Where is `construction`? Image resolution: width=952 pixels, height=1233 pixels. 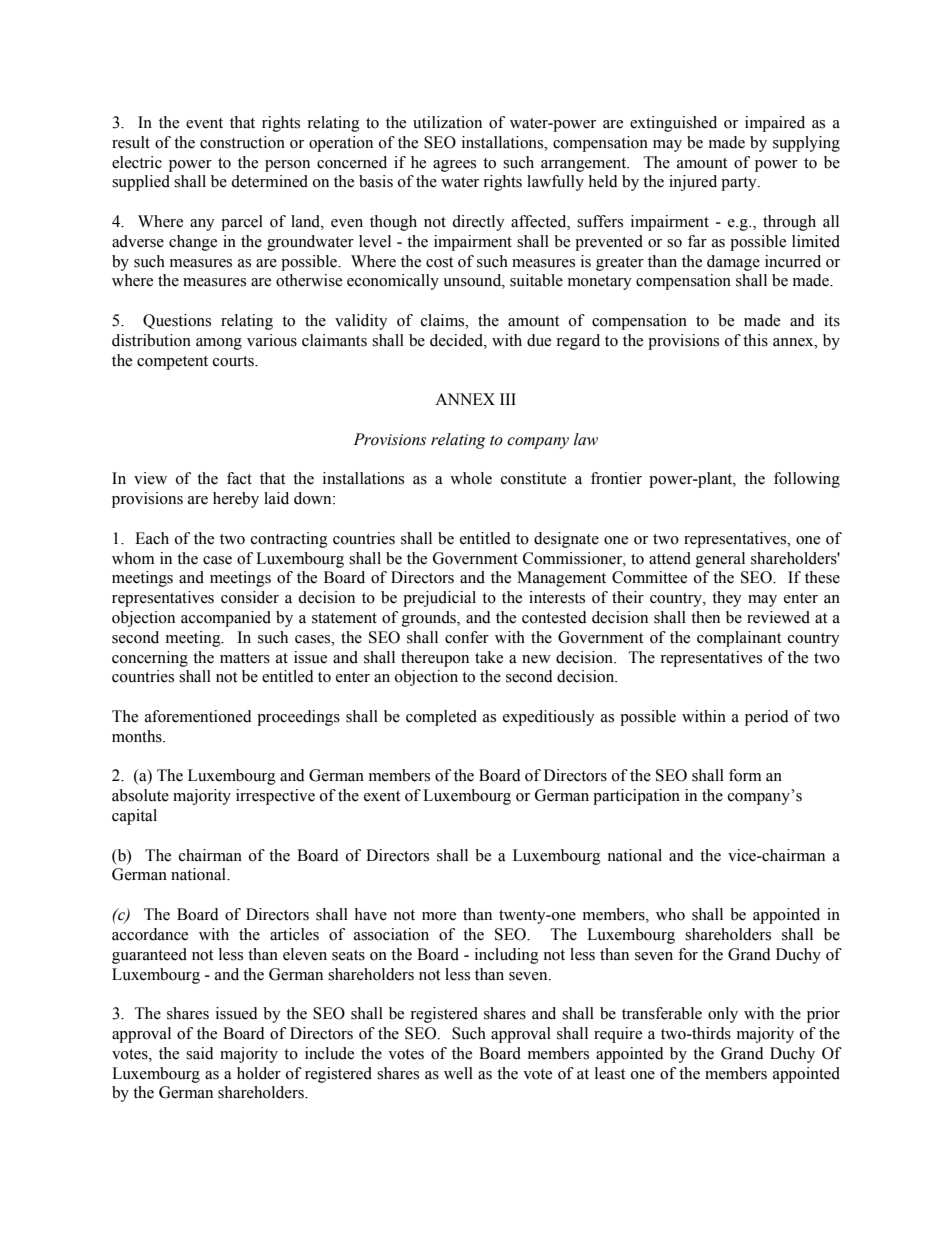 construction is located at coordinates (242, 142).
